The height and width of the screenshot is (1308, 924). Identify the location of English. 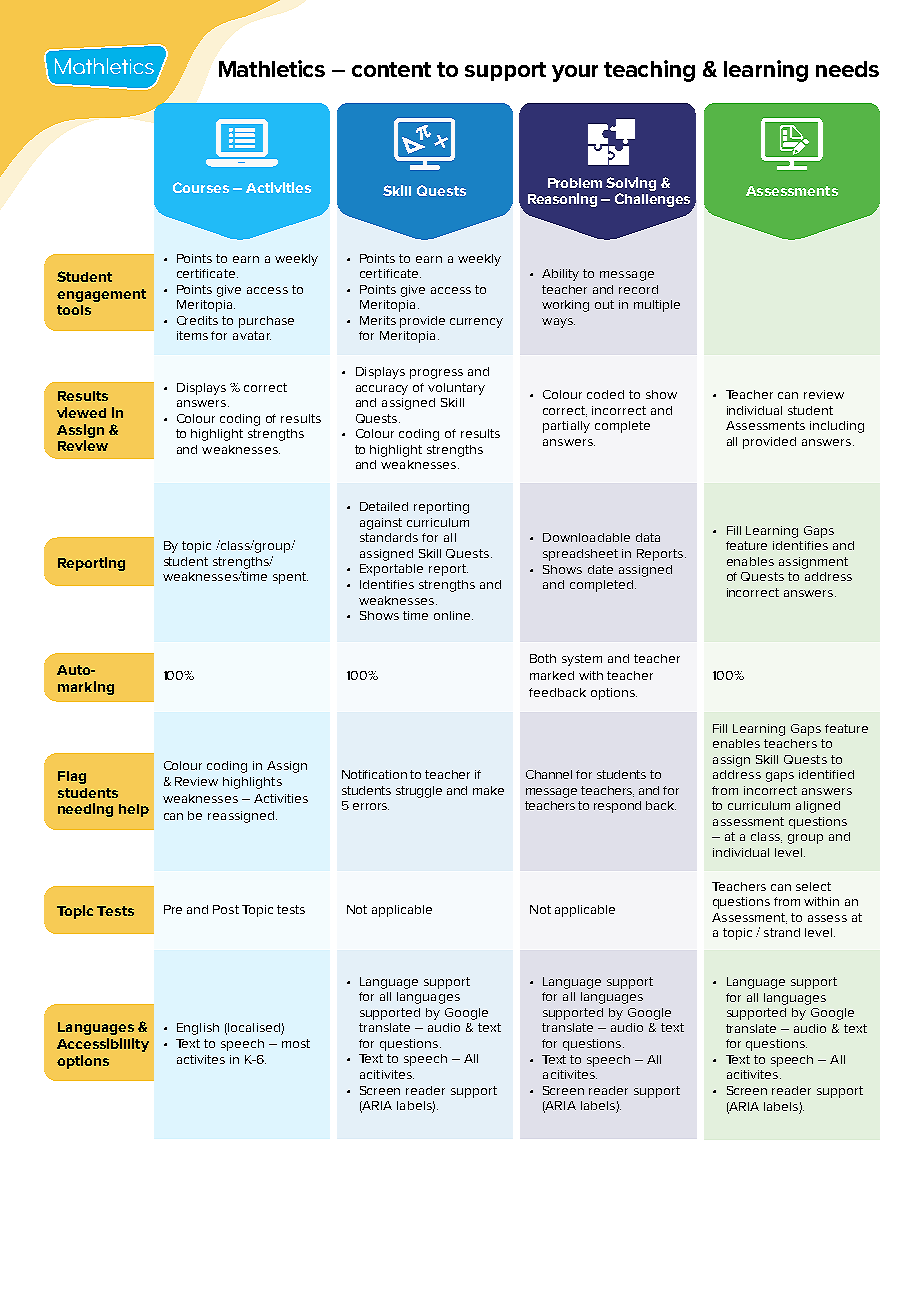
(198, 1029).
